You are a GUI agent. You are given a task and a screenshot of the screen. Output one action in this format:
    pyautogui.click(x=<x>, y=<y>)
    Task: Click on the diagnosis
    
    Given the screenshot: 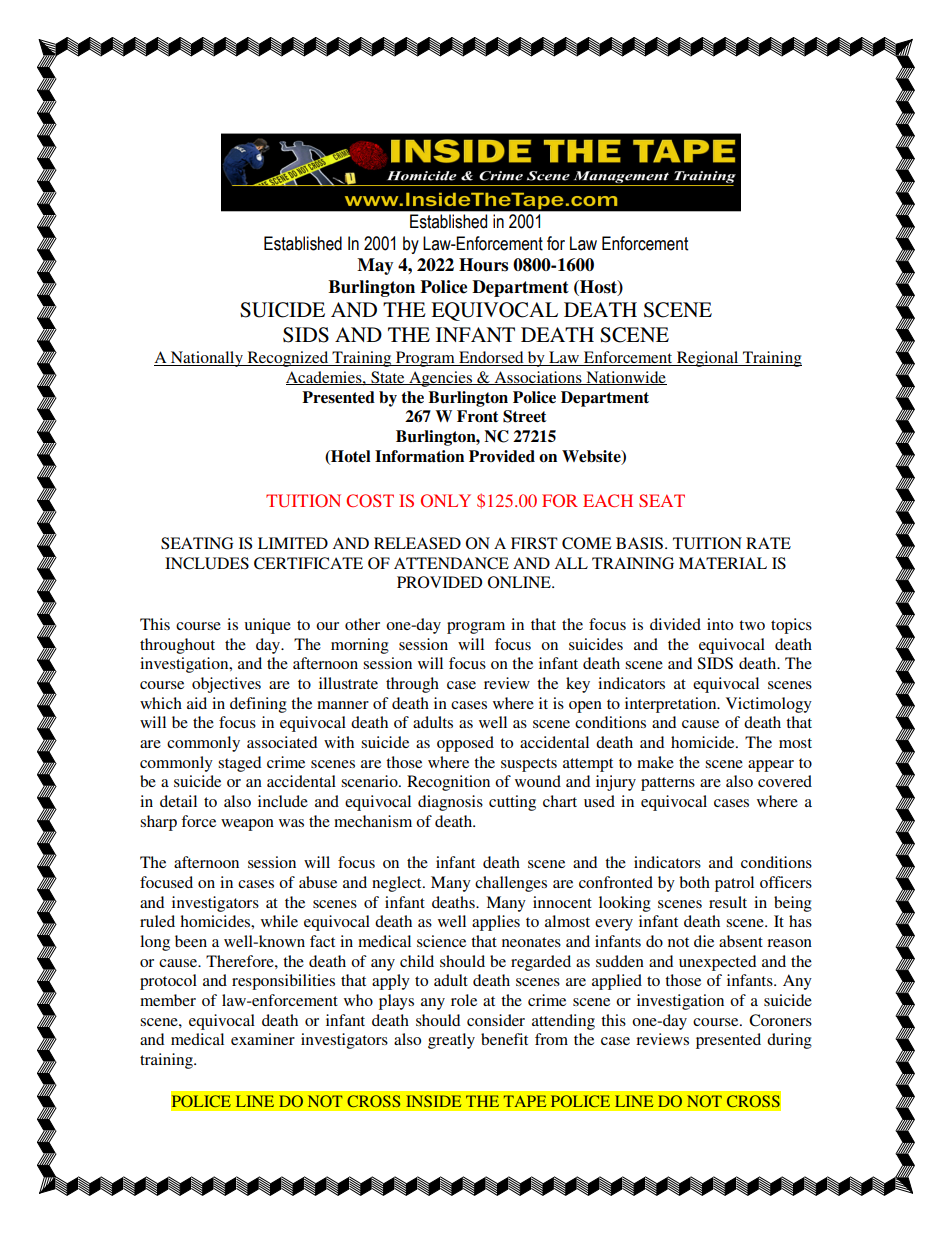 What is the action you would take?
    pyautogui.click(x=450, y=803)
